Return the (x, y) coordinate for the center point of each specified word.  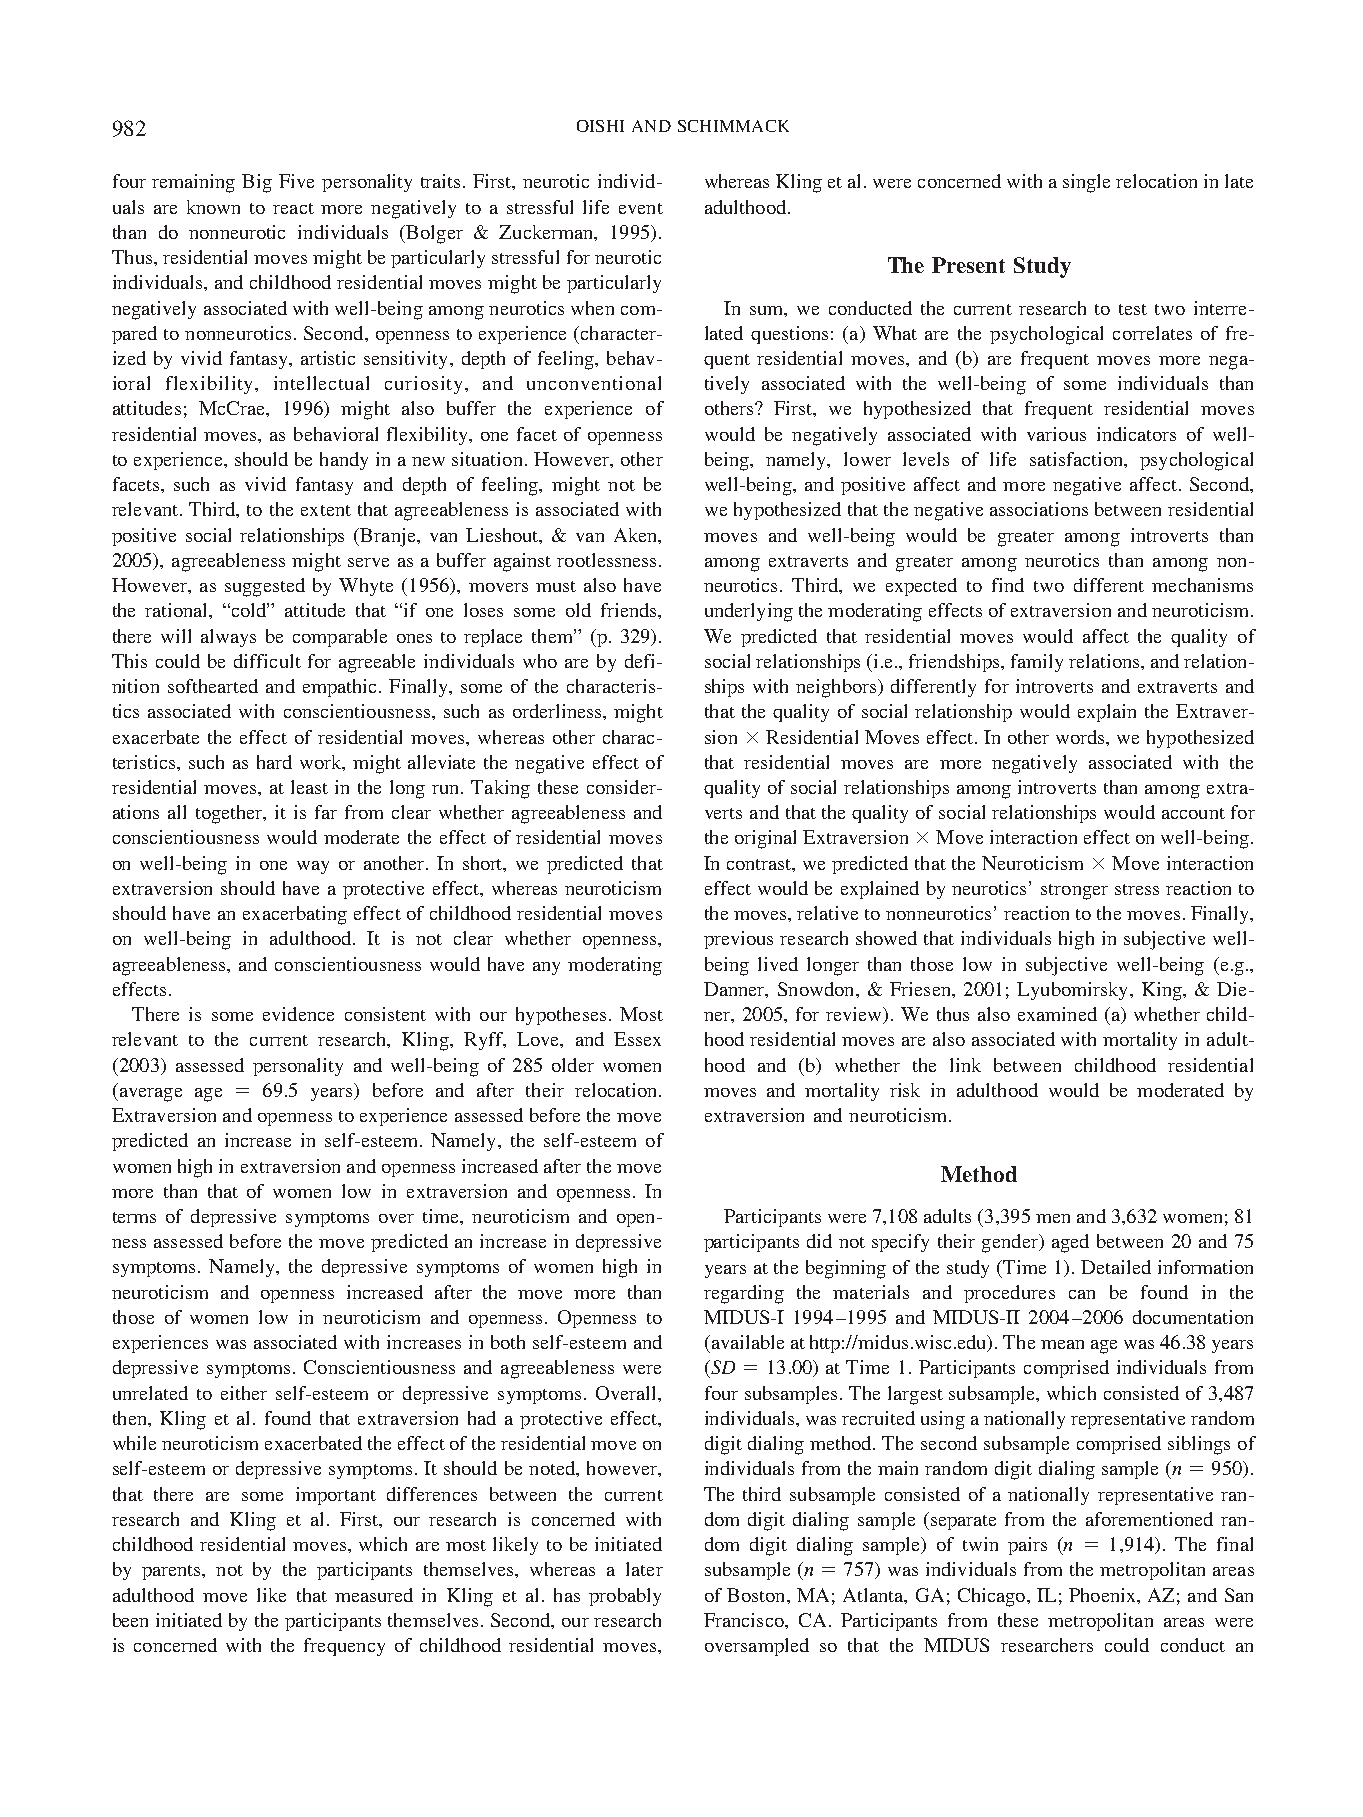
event (641, 208)
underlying (749, 612)
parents (172, 1572)
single (1086, 183)
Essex (637, 1039)
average (149, 1095)
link (965, 1065)
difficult (267, 661)
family (1037, 663)
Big (257, 183)
